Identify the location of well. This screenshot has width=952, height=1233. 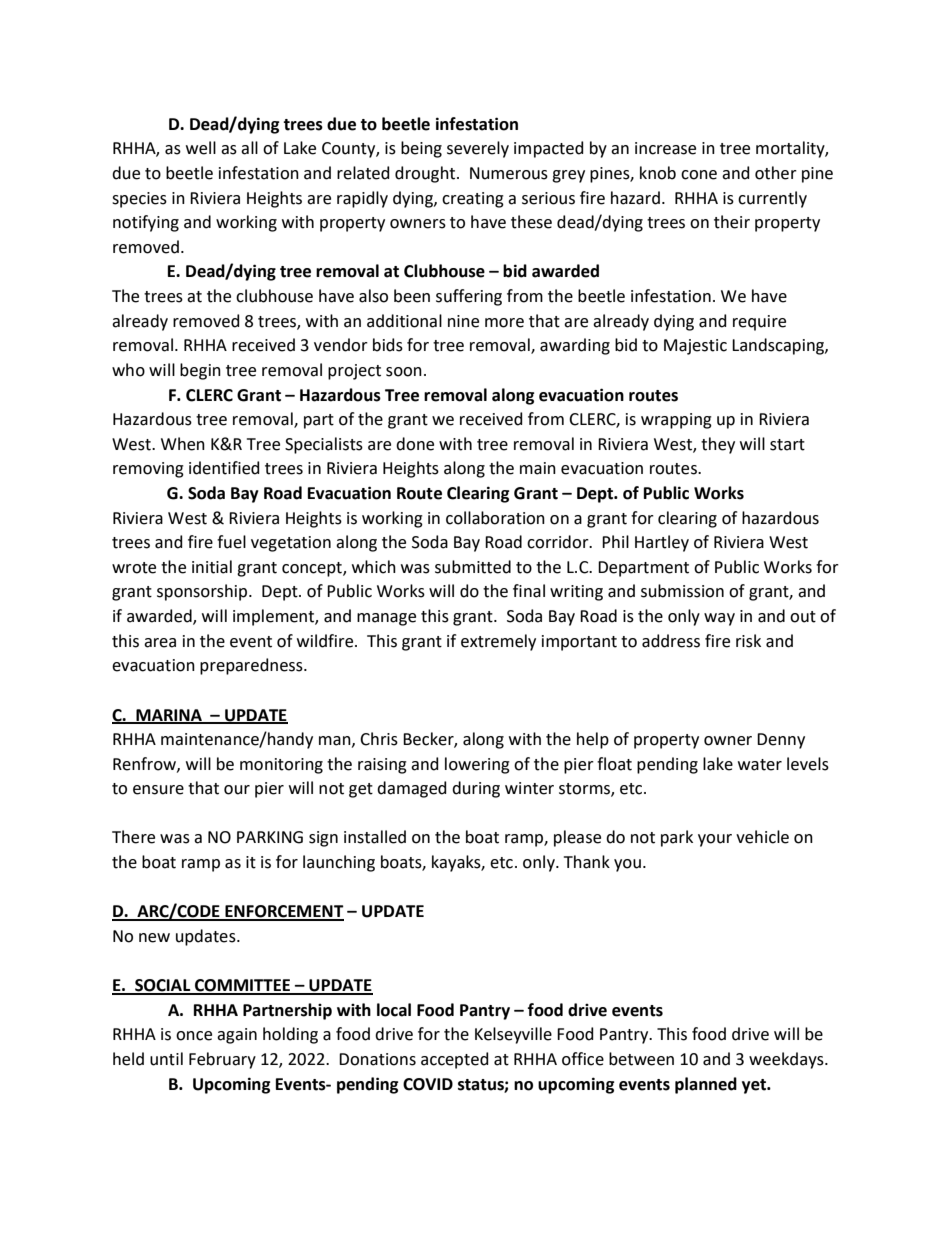
(201, 148).
